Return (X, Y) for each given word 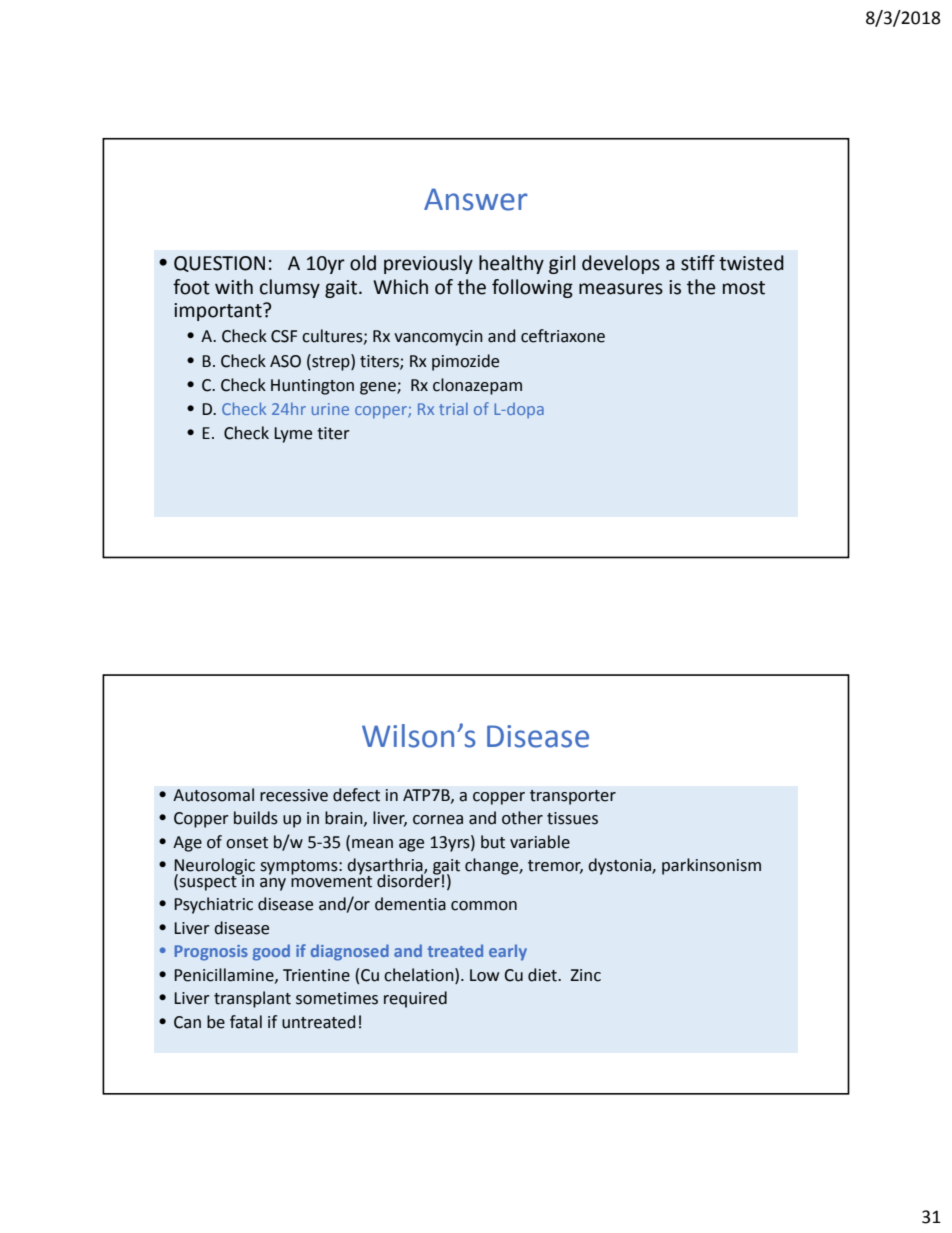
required (415, 999)
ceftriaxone (563, 336)
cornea (438, 820)
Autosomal (213, 795)
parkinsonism (711, 866)
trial (453, 408)
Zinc (586, 975)
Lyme (293, 435)
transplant (252, 999)
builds (256, 818)
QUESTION (219, 264)
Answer (476, 199)
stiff (698, 263)
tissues (572, 818)
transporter (573, 797)
